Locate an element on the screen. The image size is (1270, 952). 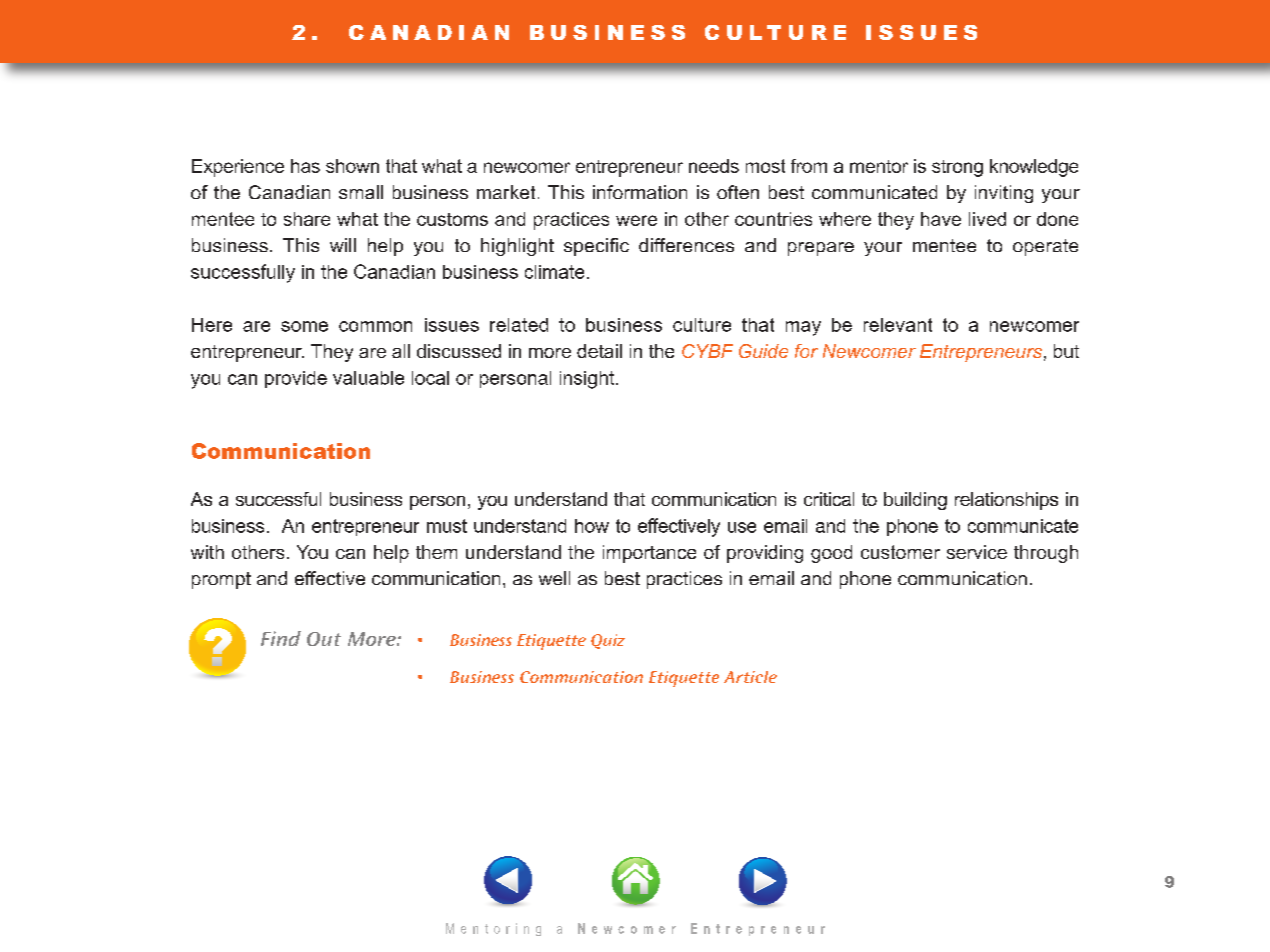
Out is located at coordinates (324, 639).
